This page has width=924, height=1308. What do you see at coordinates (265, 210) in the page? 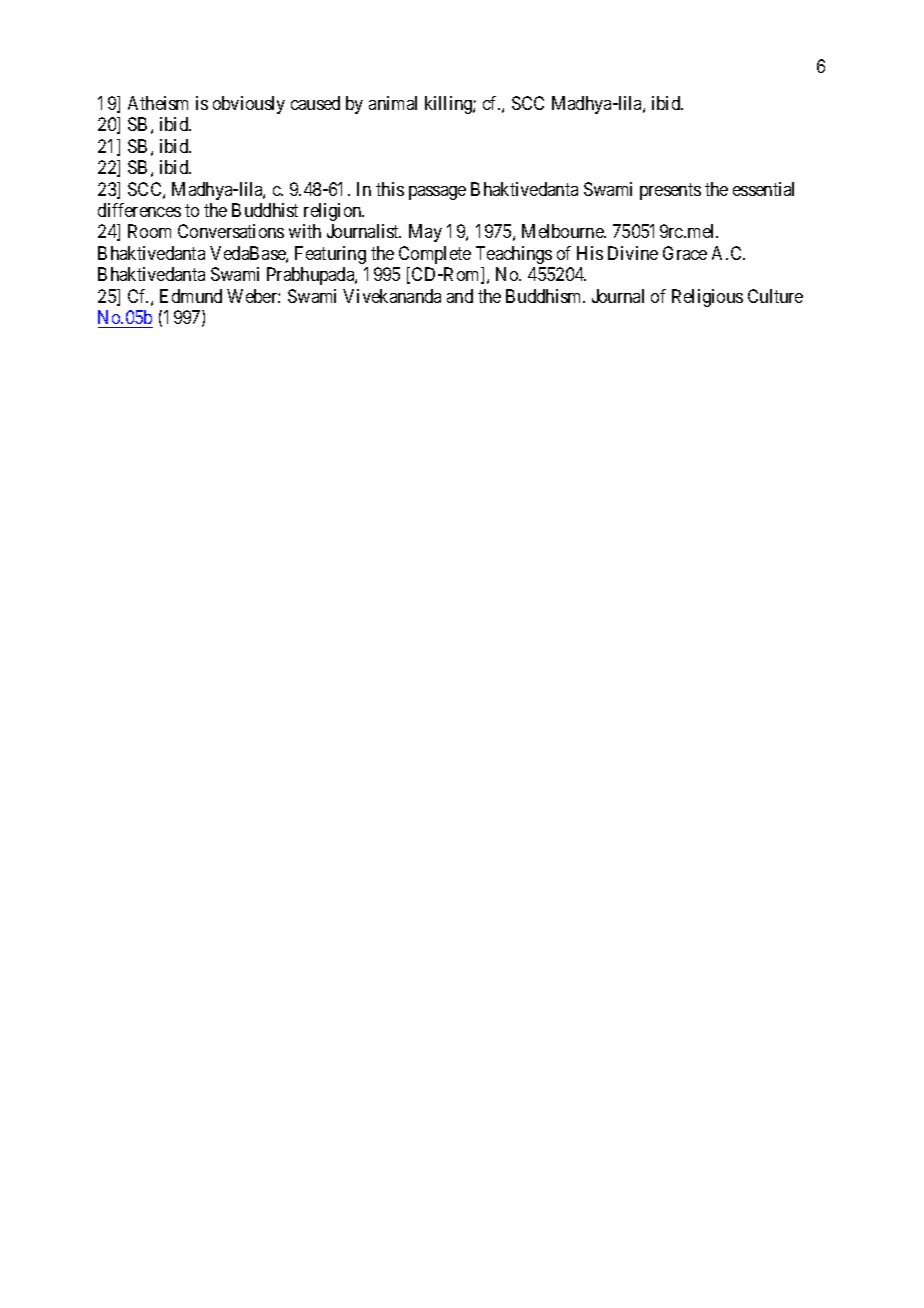
I see `Buddhist` at bounding box center [265, 210].
